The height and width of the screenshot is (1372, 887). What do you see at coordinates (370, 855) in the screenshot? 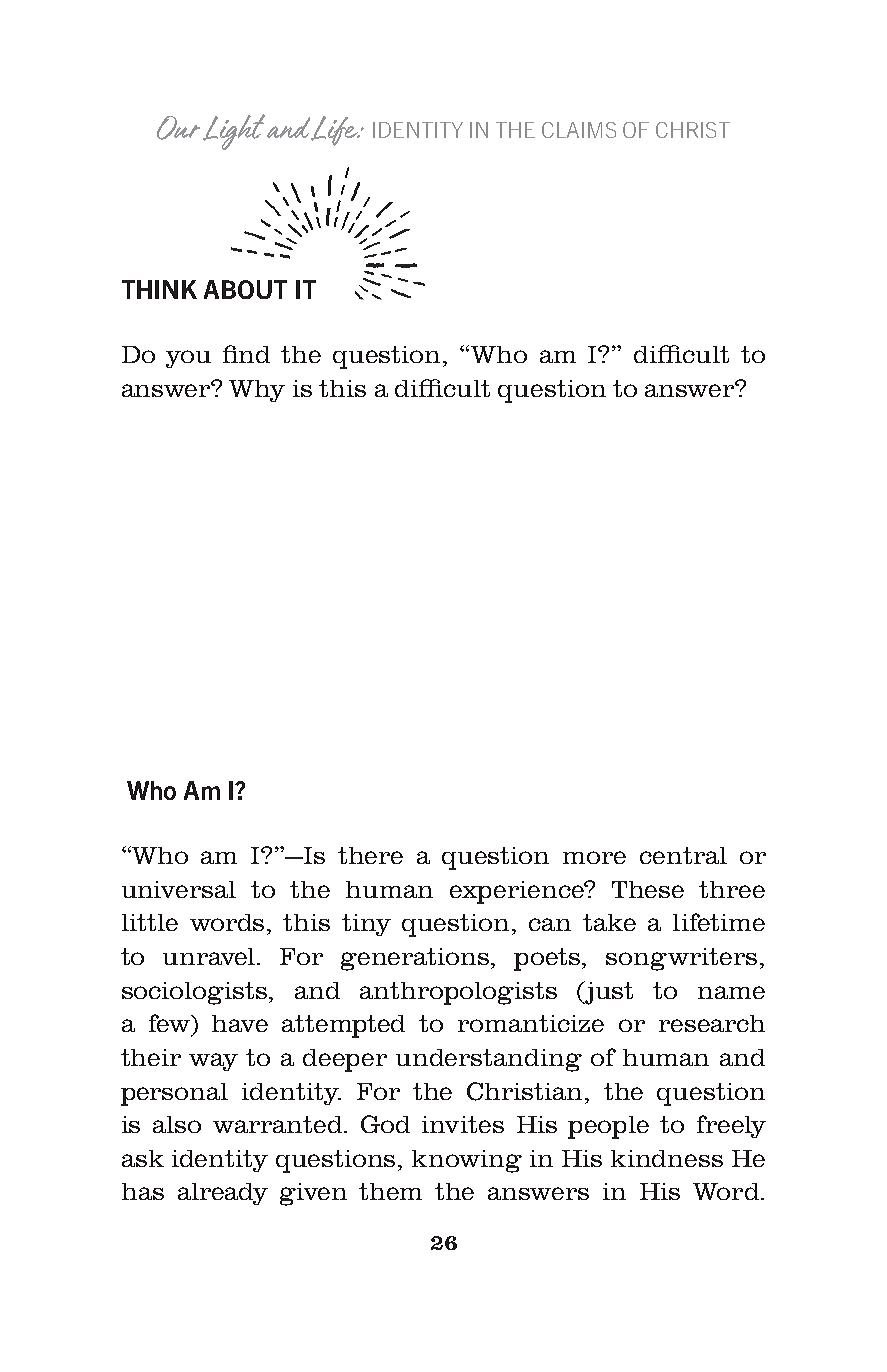
I see `there` at bounding box center [370, 855].
